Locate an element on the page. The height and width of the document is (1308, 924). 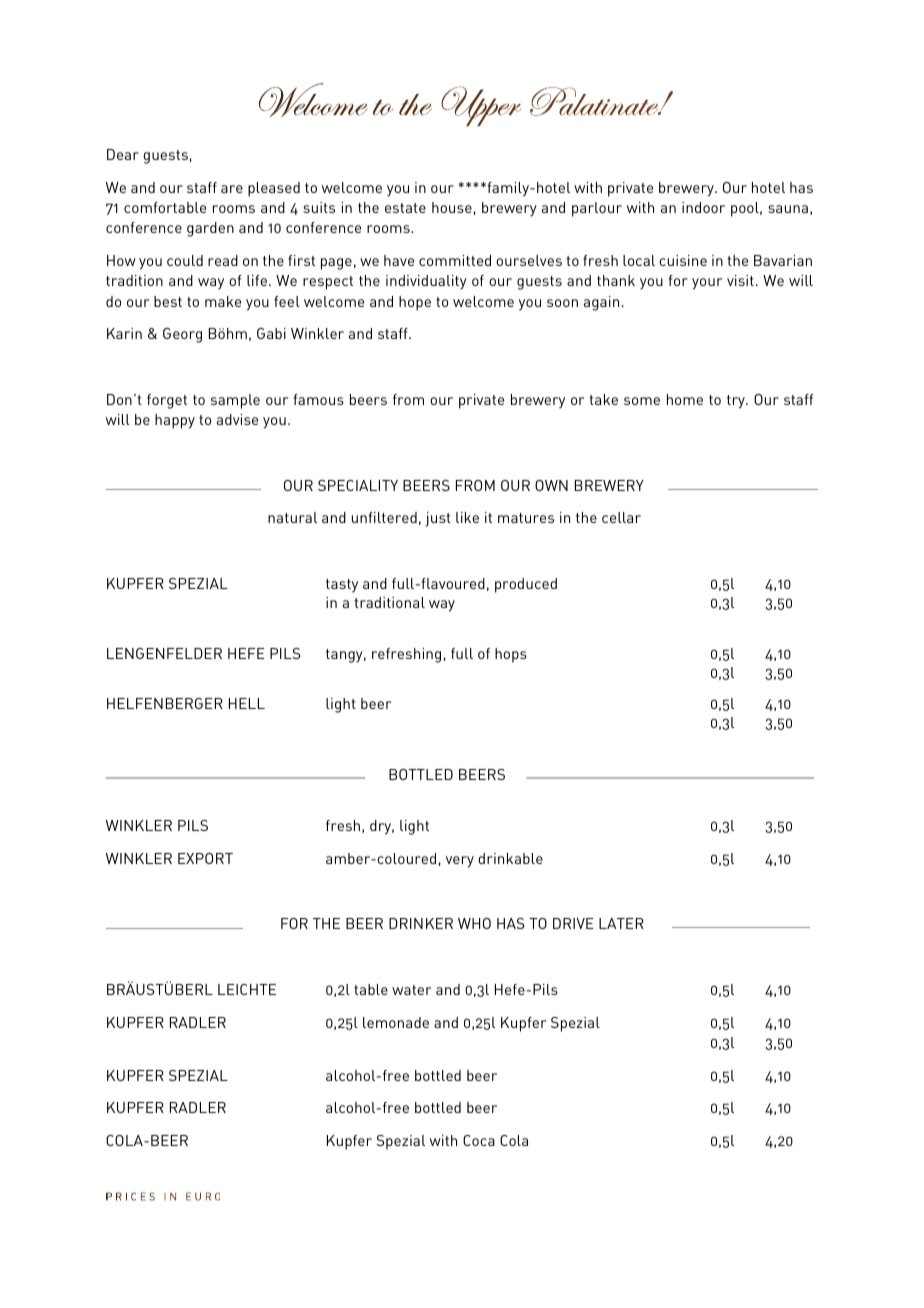
EXPORT is located at coordinates (205, 858).
